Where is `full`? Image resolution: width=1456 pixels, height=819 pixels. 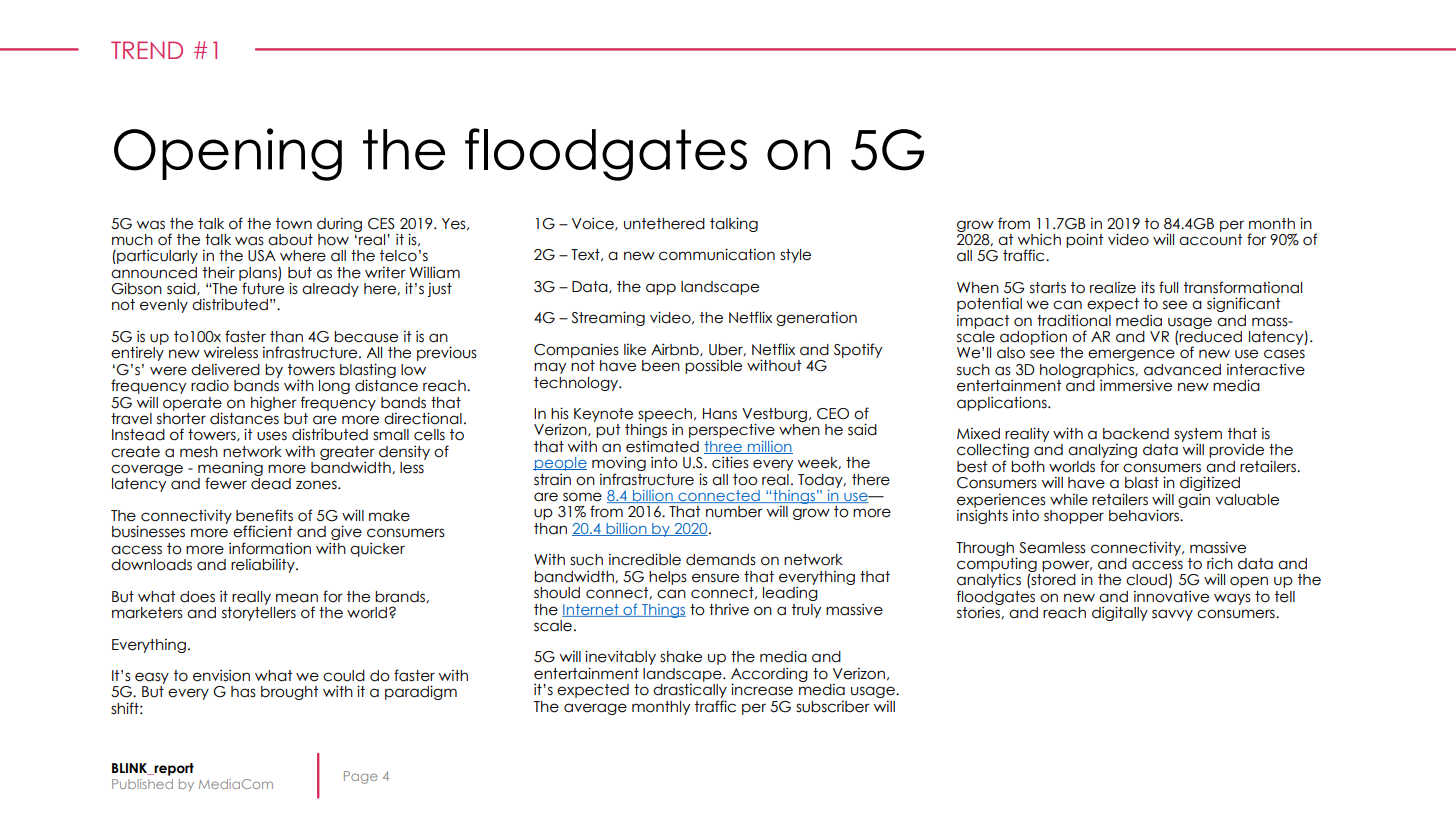
full is located at coordinates (1168, 287).
